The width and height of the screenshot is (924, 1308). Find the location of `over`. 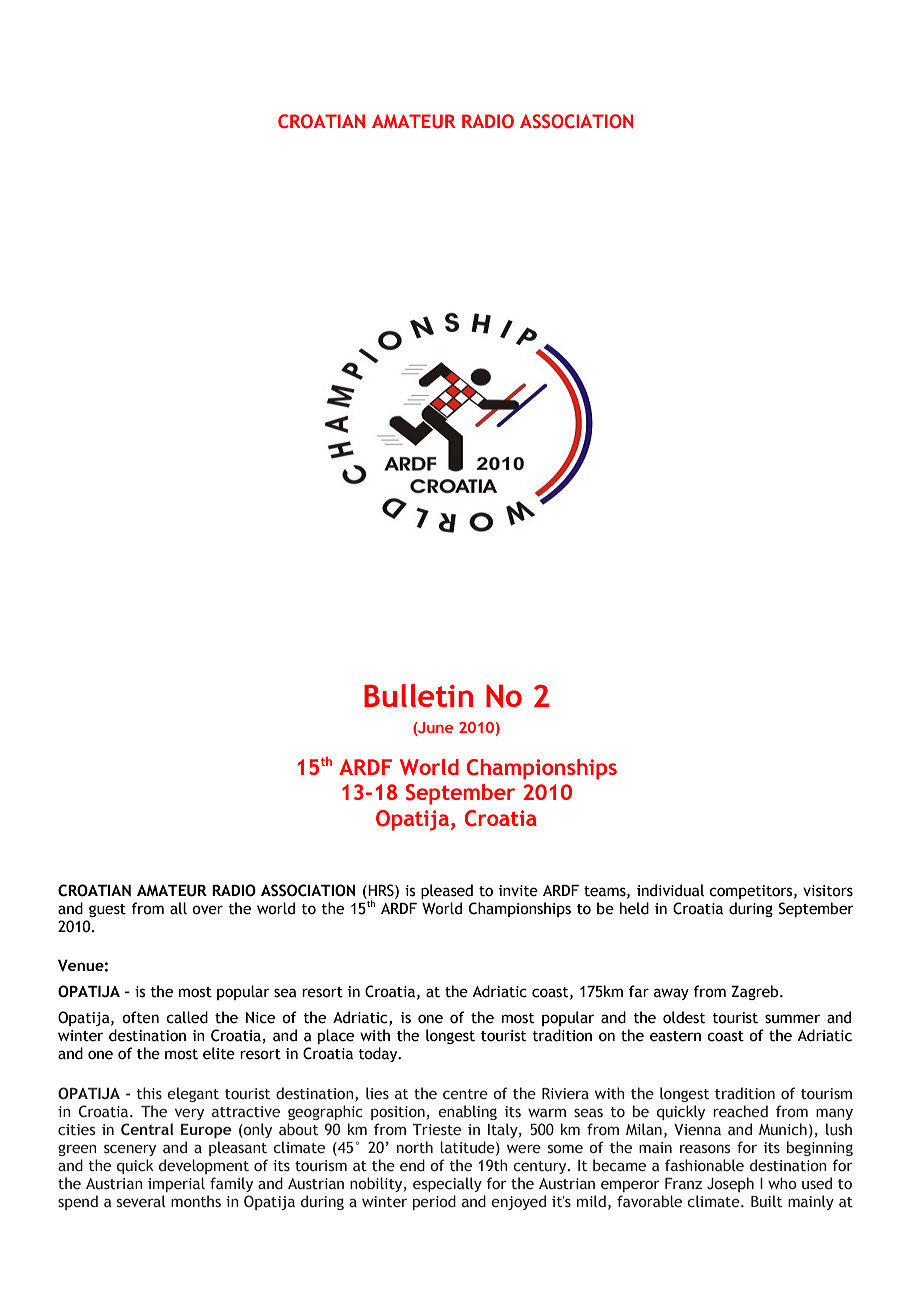

over is located at coordinates (207, 910).
